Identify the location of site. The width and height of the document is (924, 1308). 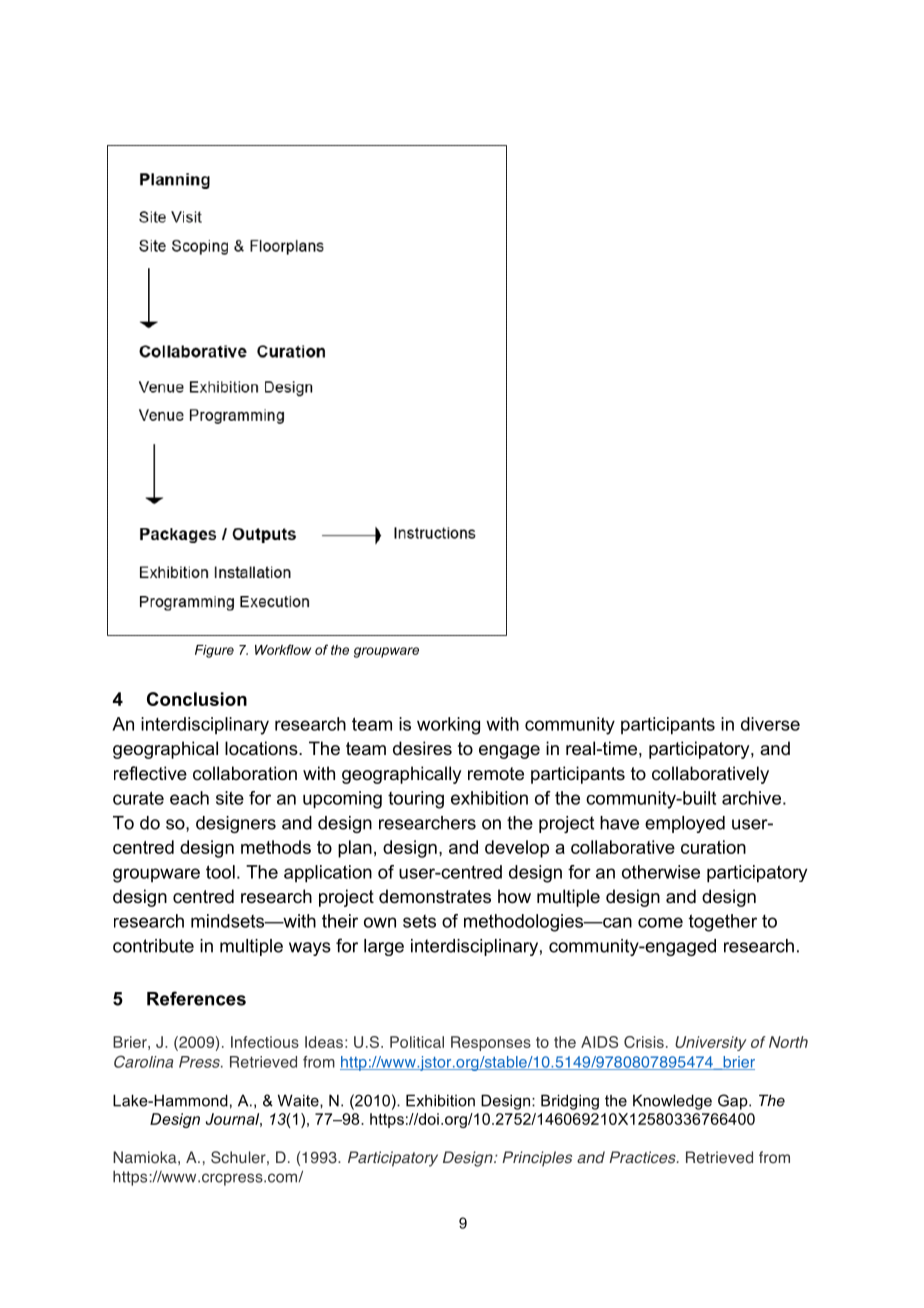
(230, 798).
